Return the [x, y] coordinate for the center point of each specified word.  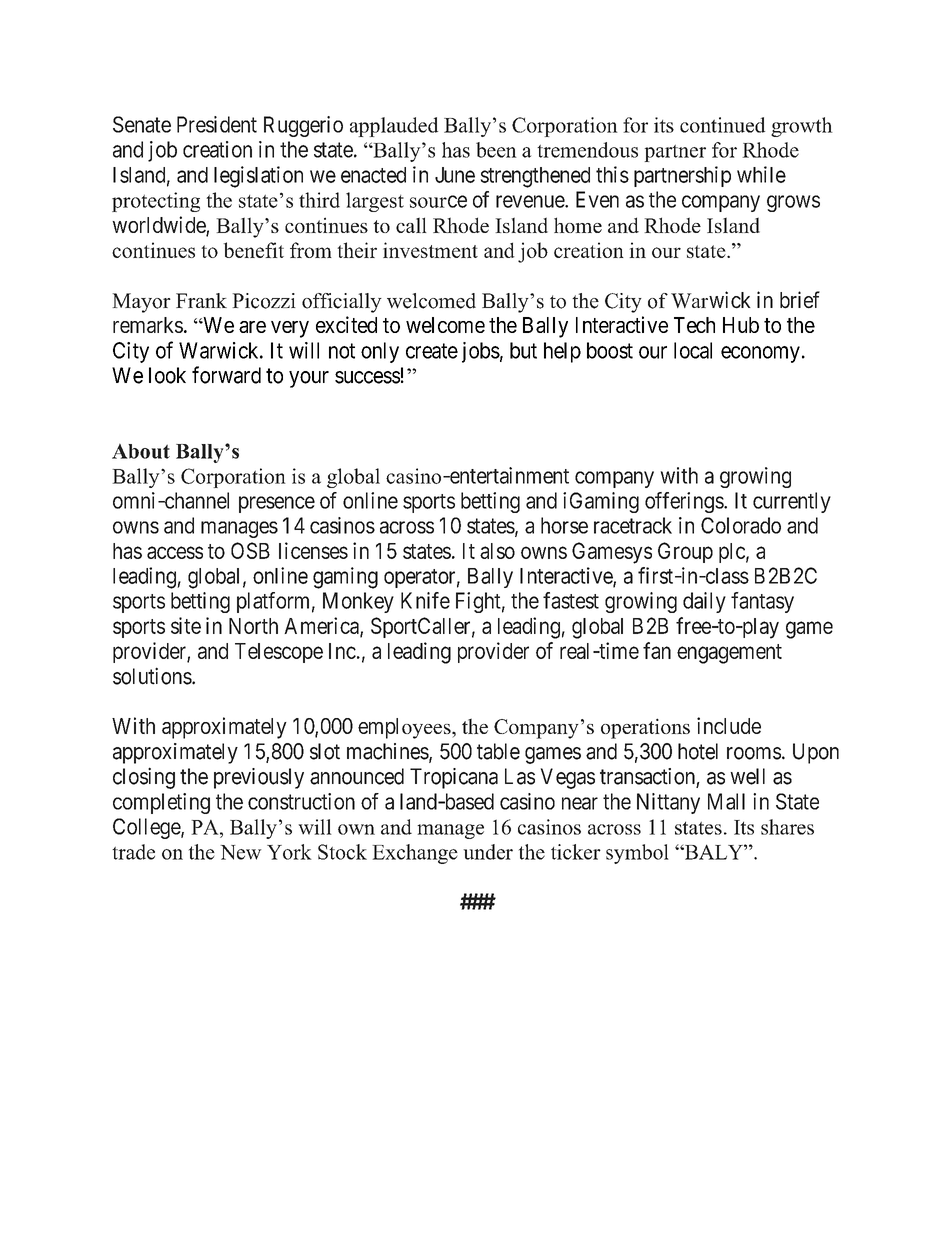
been [496, 150]
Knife [425, 600]
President [217, 124]
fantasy [762, 602]
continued [722, 125]
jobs [481, 352]
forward [226, 375]
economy [760, 354]
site [186, 625]
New [241, 852]
